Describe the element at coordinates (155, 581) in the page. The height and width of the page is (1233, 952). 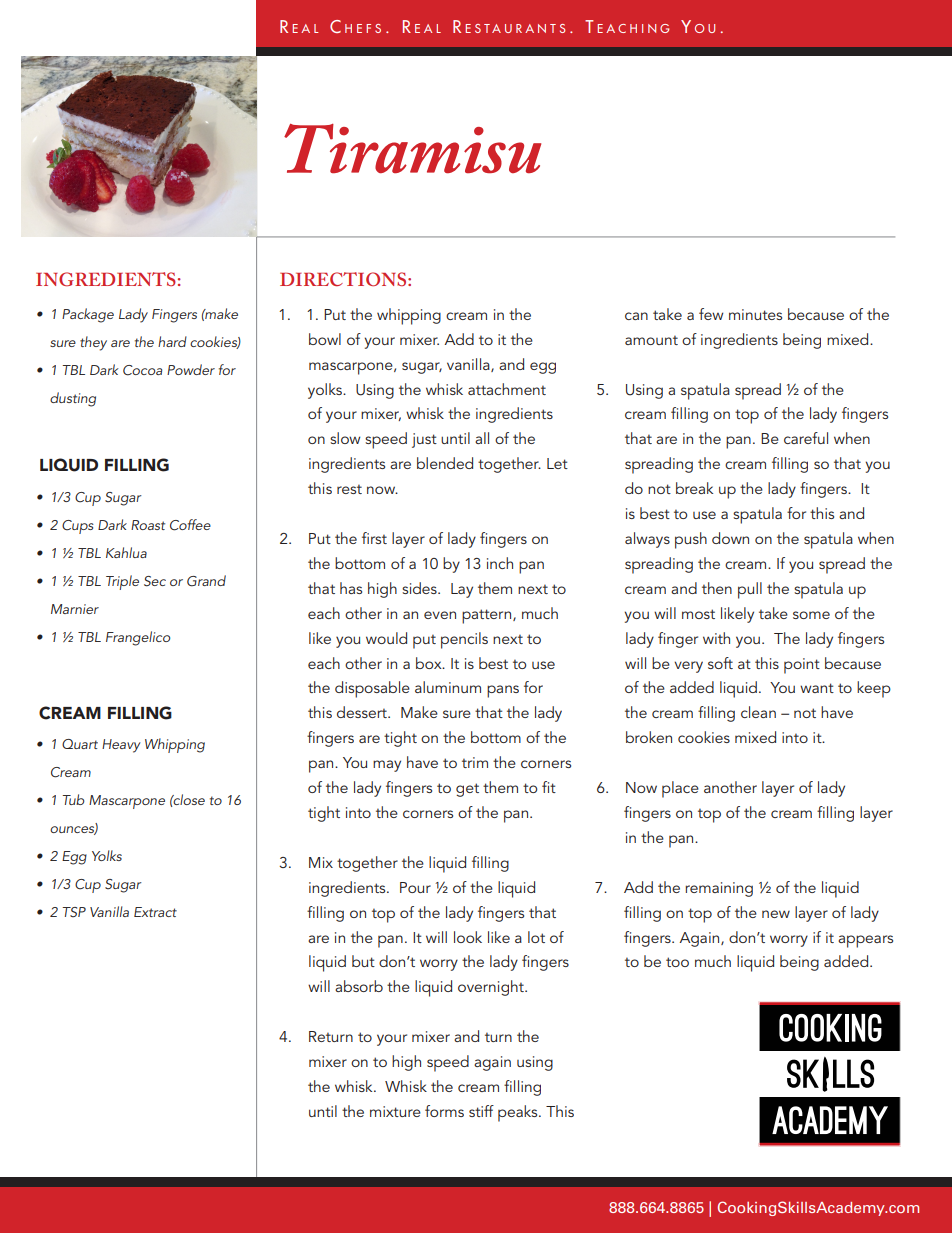
I see `Sec` at that location.
